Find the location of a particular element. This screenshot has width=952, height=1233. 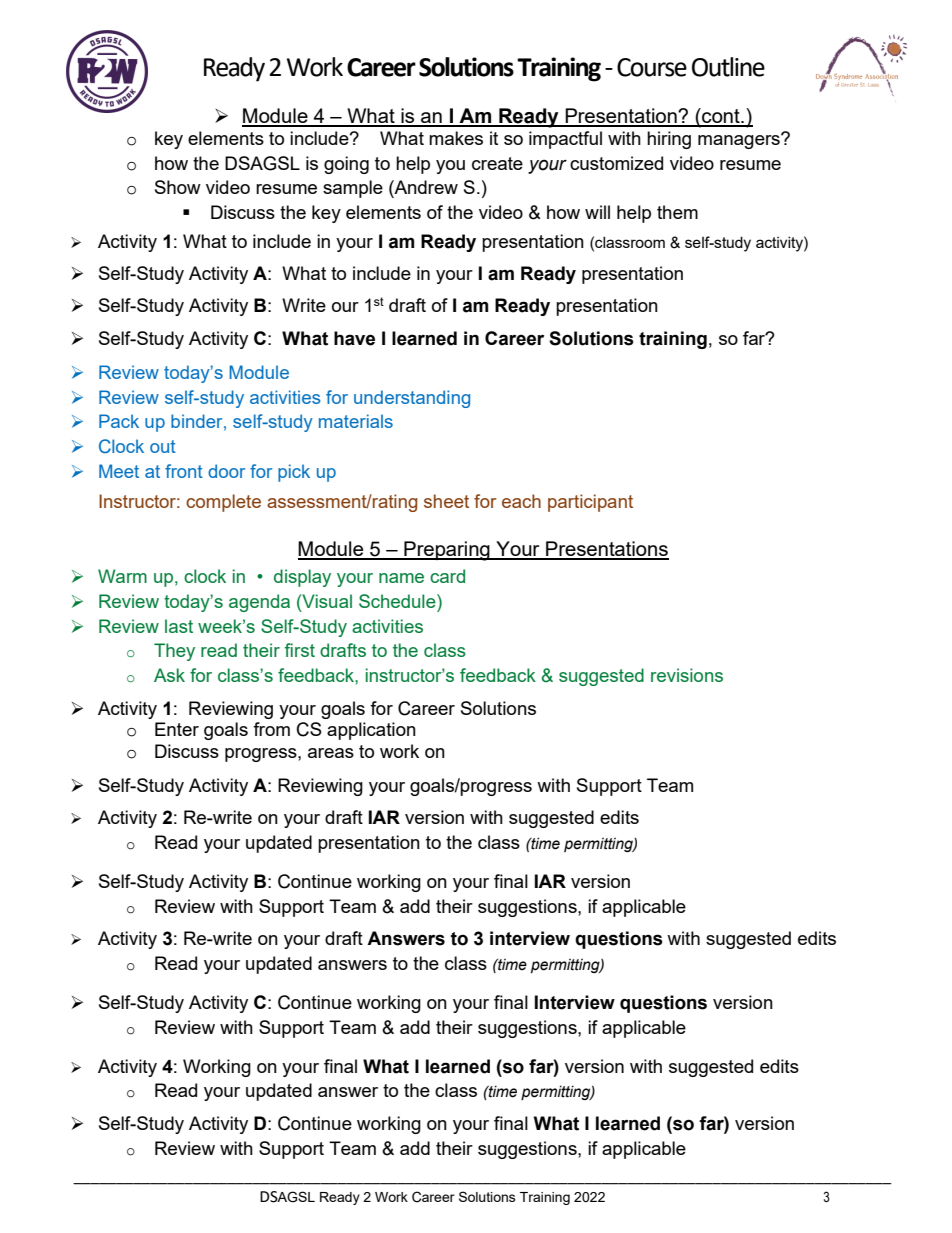

Enter is located at coordinates (177, 729).
